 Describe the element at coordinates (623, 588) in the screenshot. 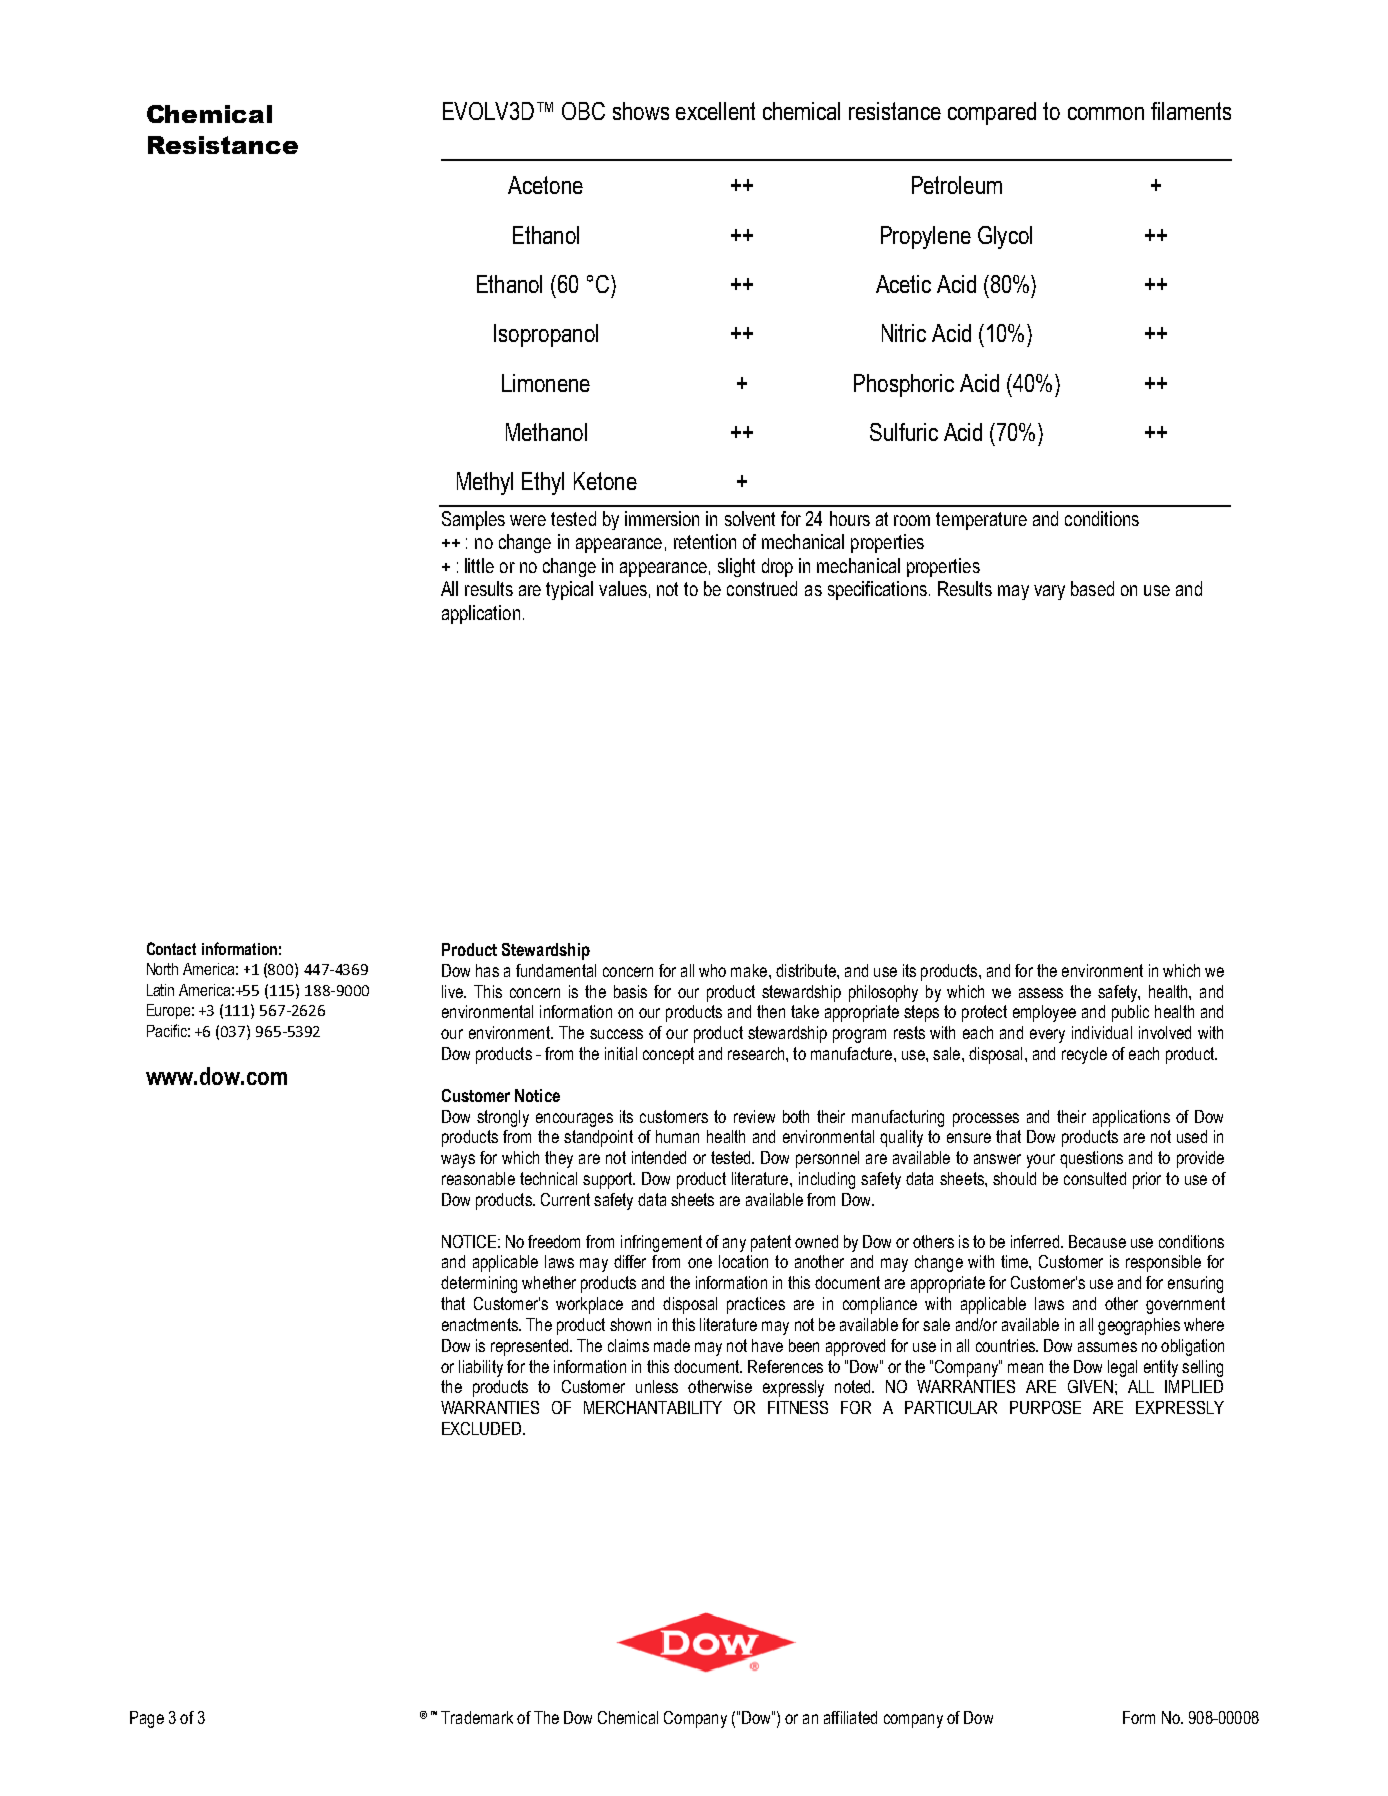

I see `values` at that location.
